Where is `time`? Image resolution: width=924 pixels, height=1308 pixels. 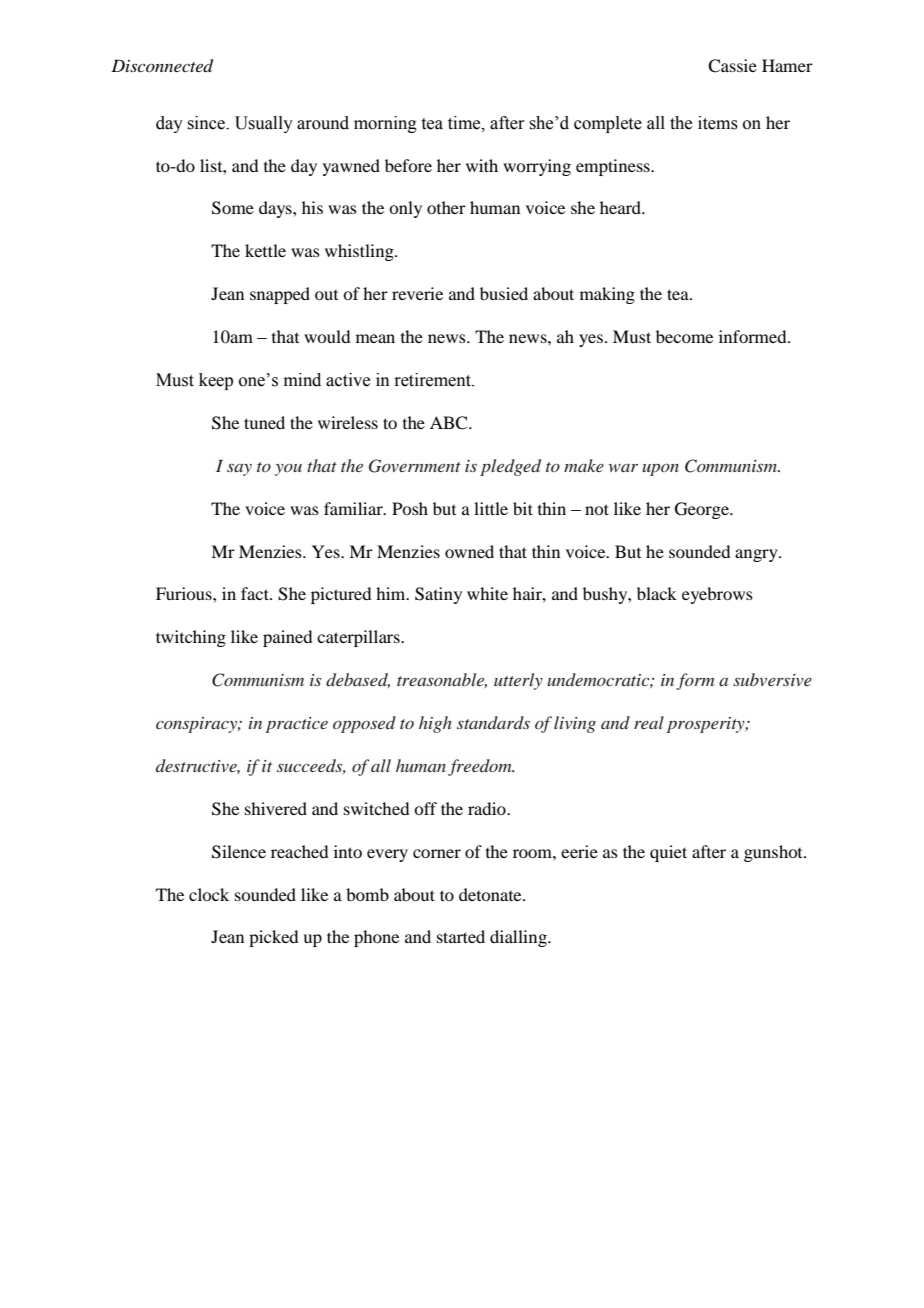
time is located at coordinates (465, 123).
